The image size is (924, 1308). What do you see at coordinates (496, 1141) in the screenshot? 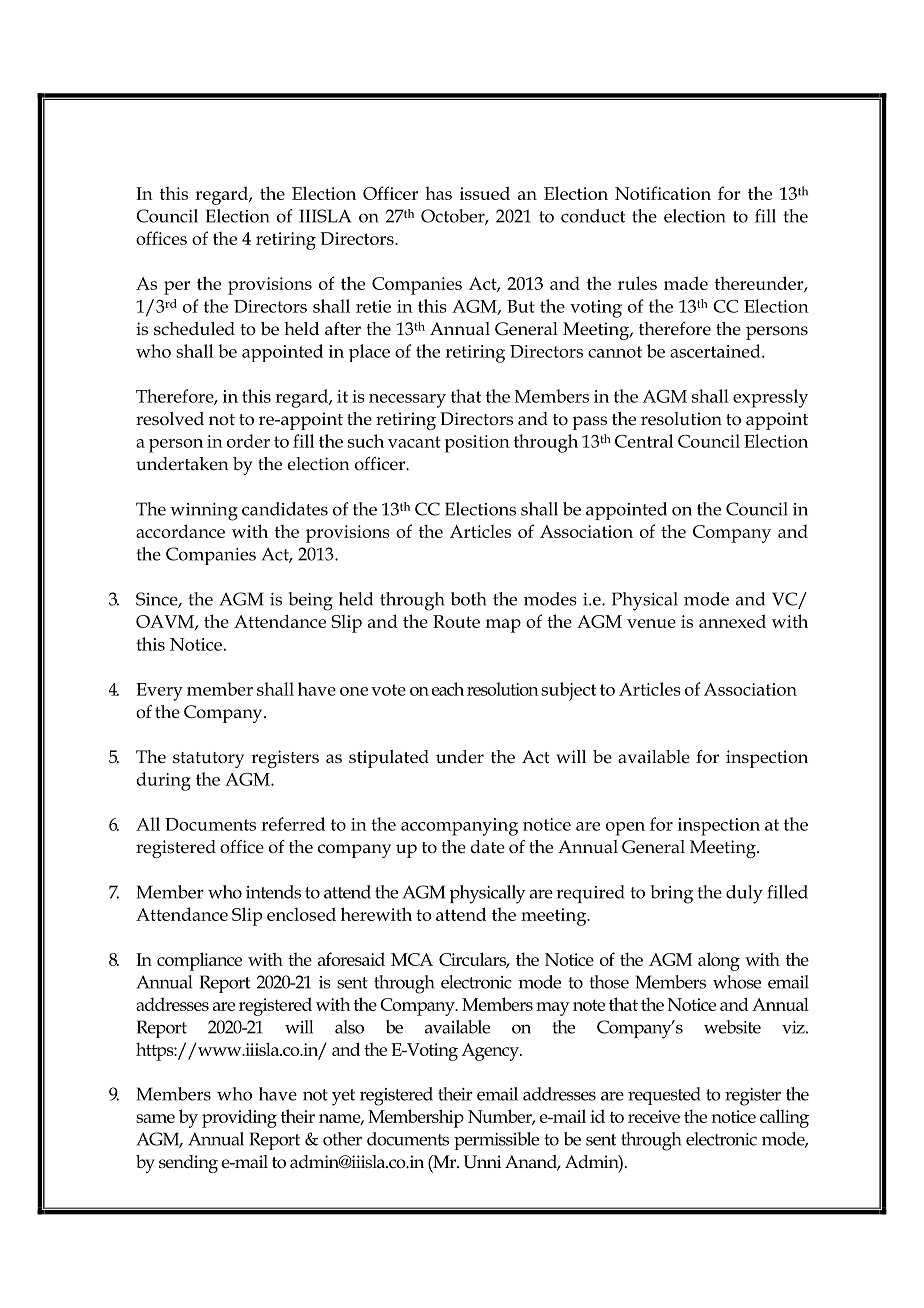
I see `permissible` at bounding box center [496, 1141].
